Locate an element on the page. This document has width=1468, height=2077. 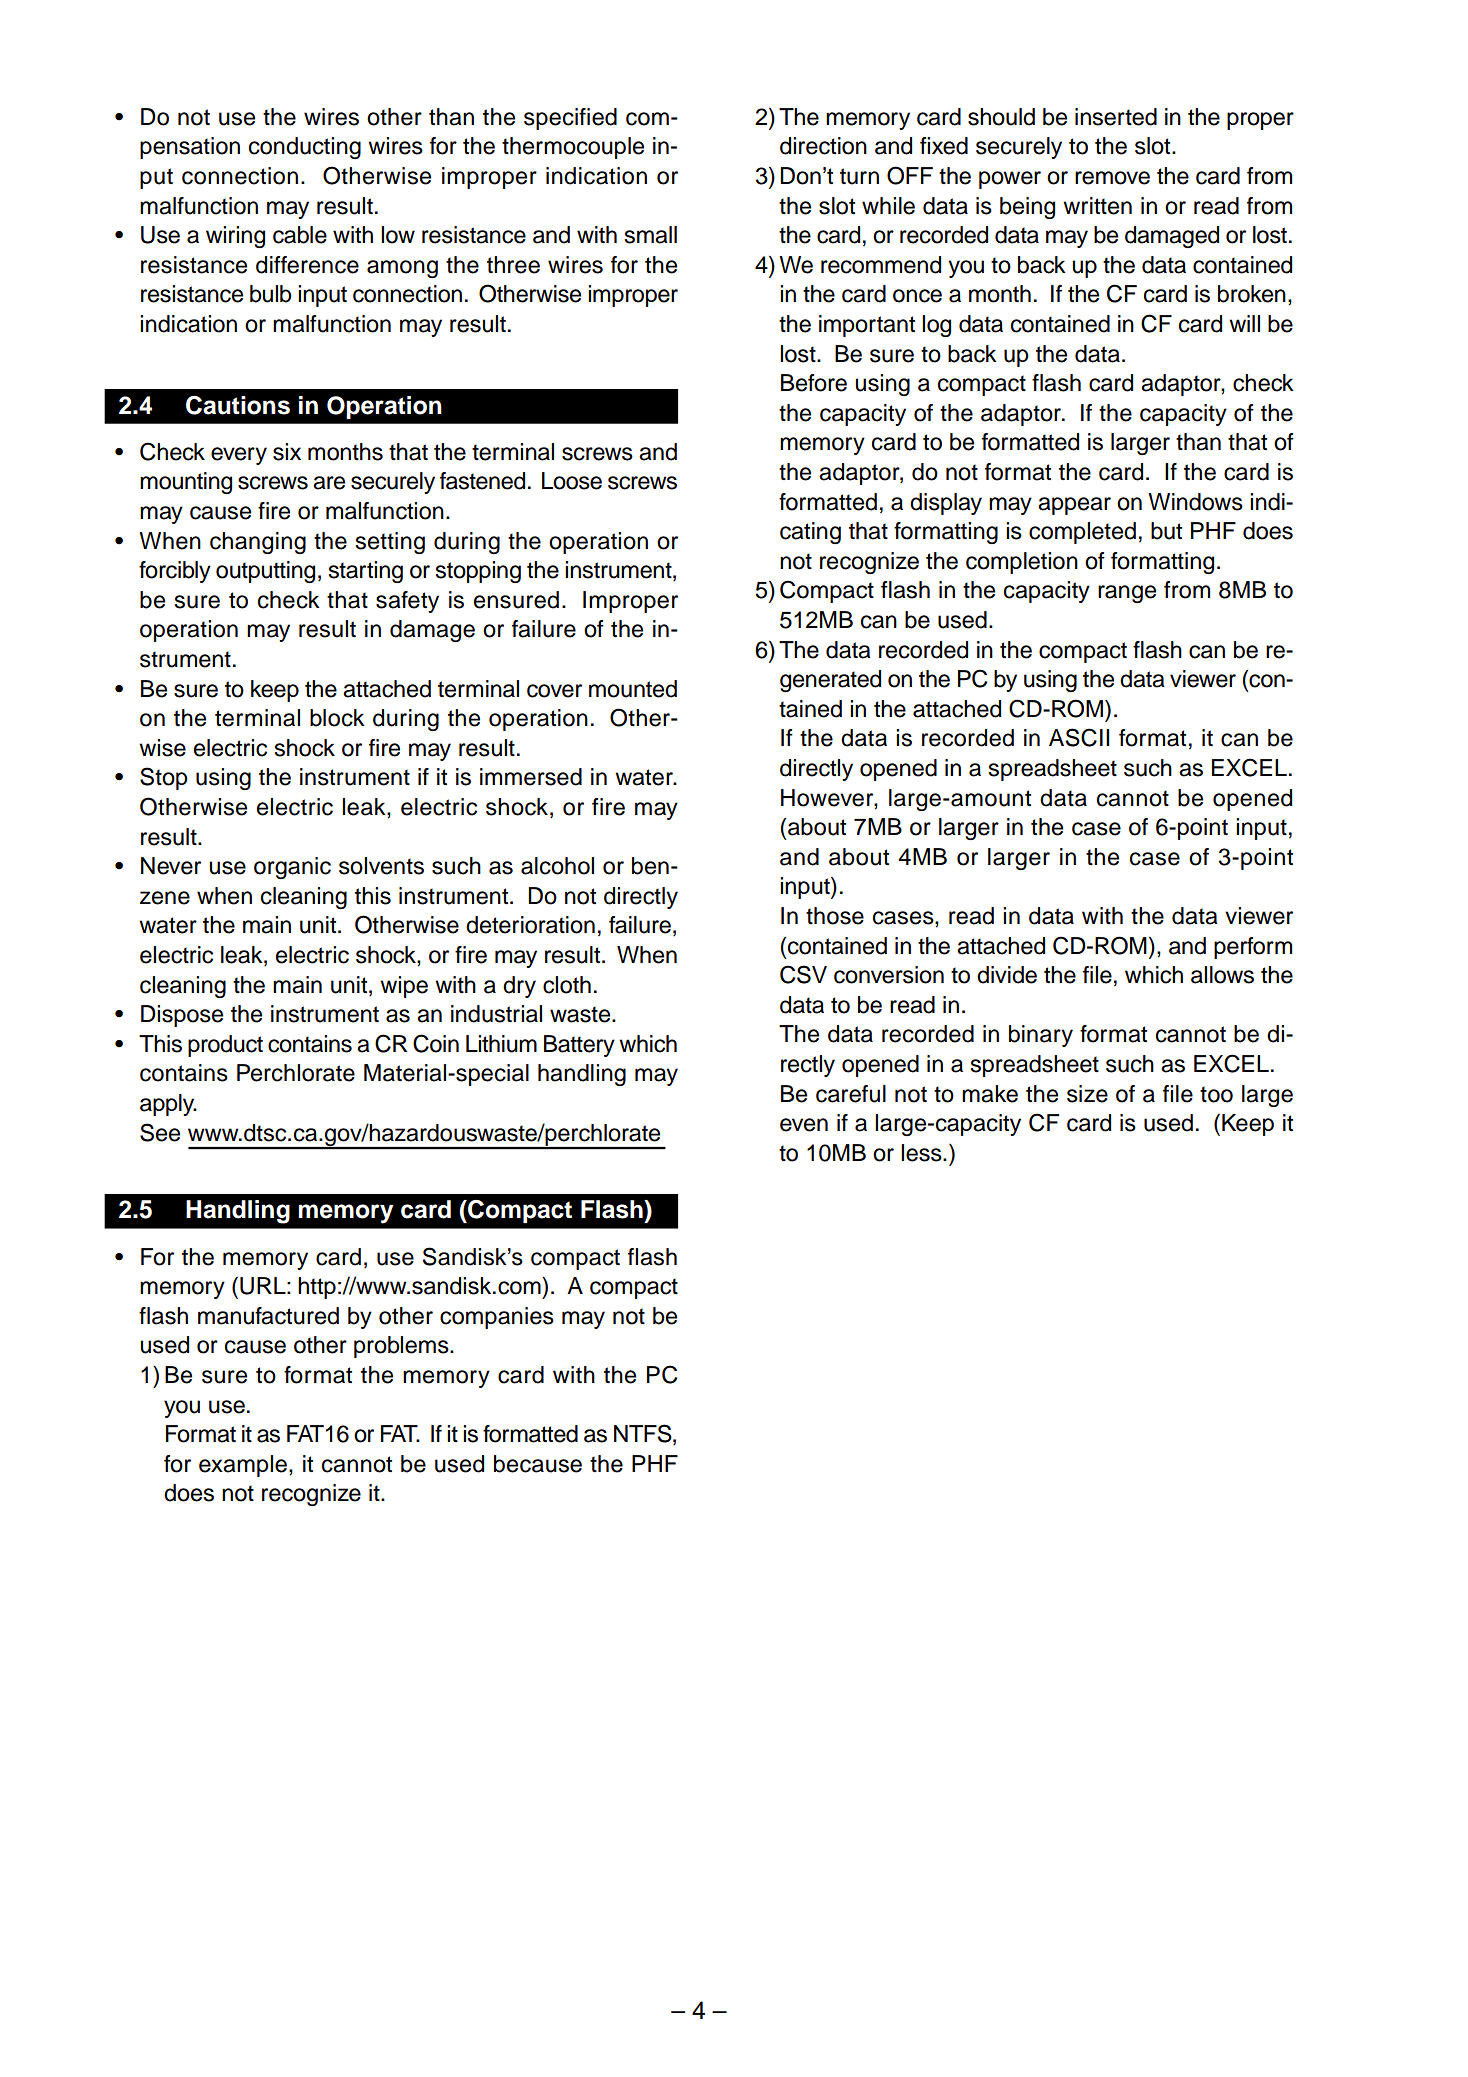
less is located at coordinates (922, 1153).
